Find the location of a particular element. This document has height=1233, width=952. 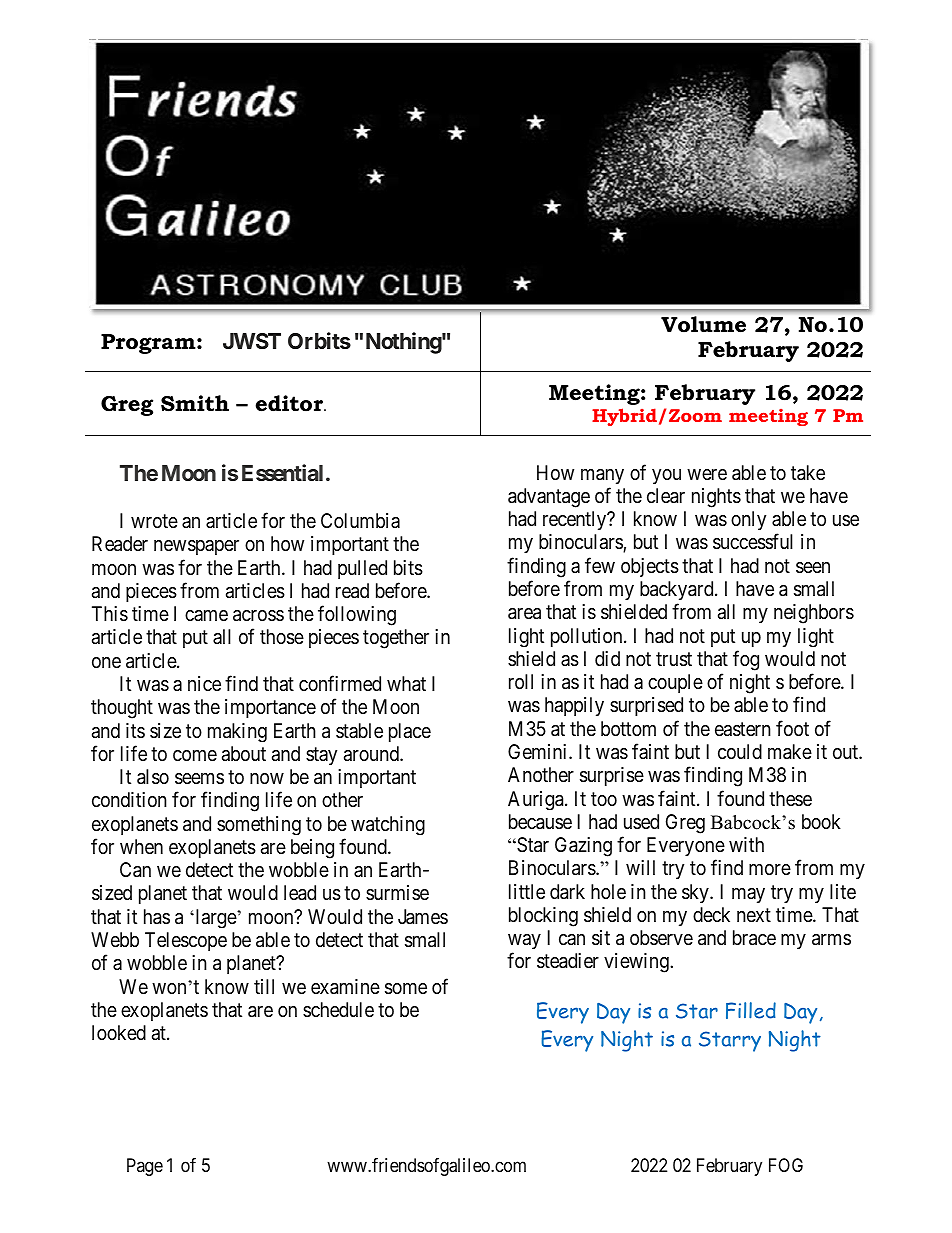

Gemini is located at coordinates (539, 751).
